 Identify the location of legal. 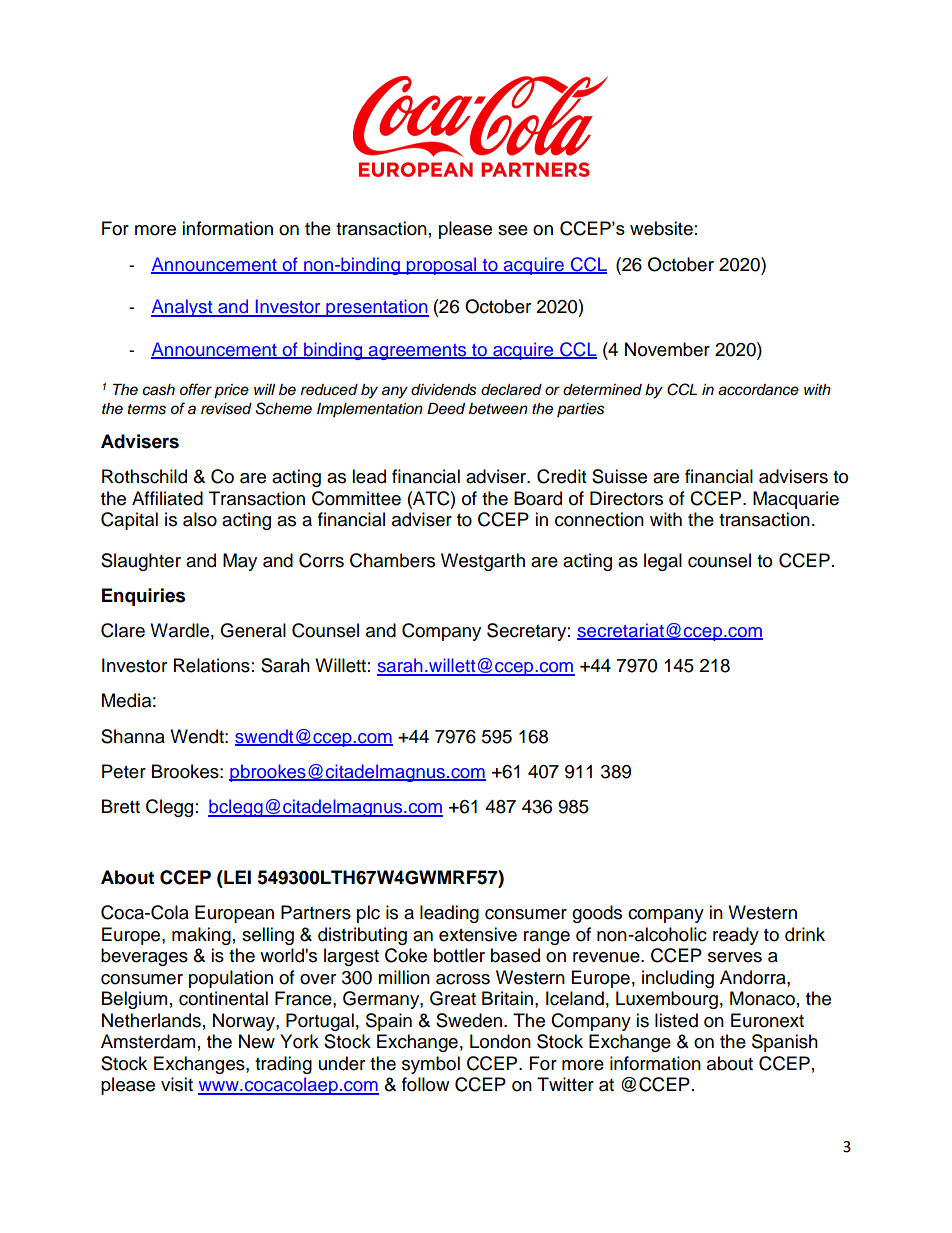
(663, 562).
